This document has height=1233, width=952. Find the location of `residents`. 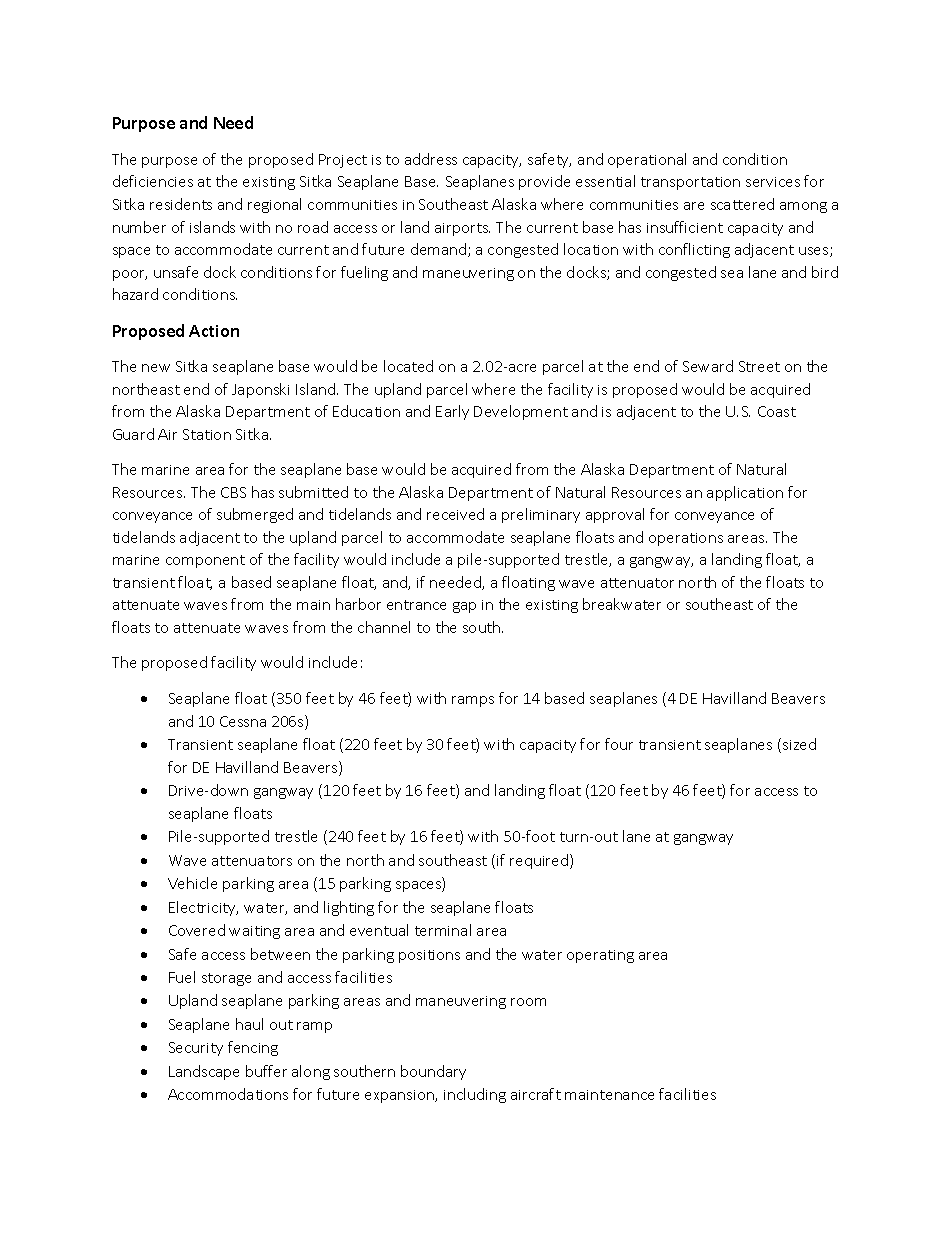

residents is located at coordinates (181, 204).
